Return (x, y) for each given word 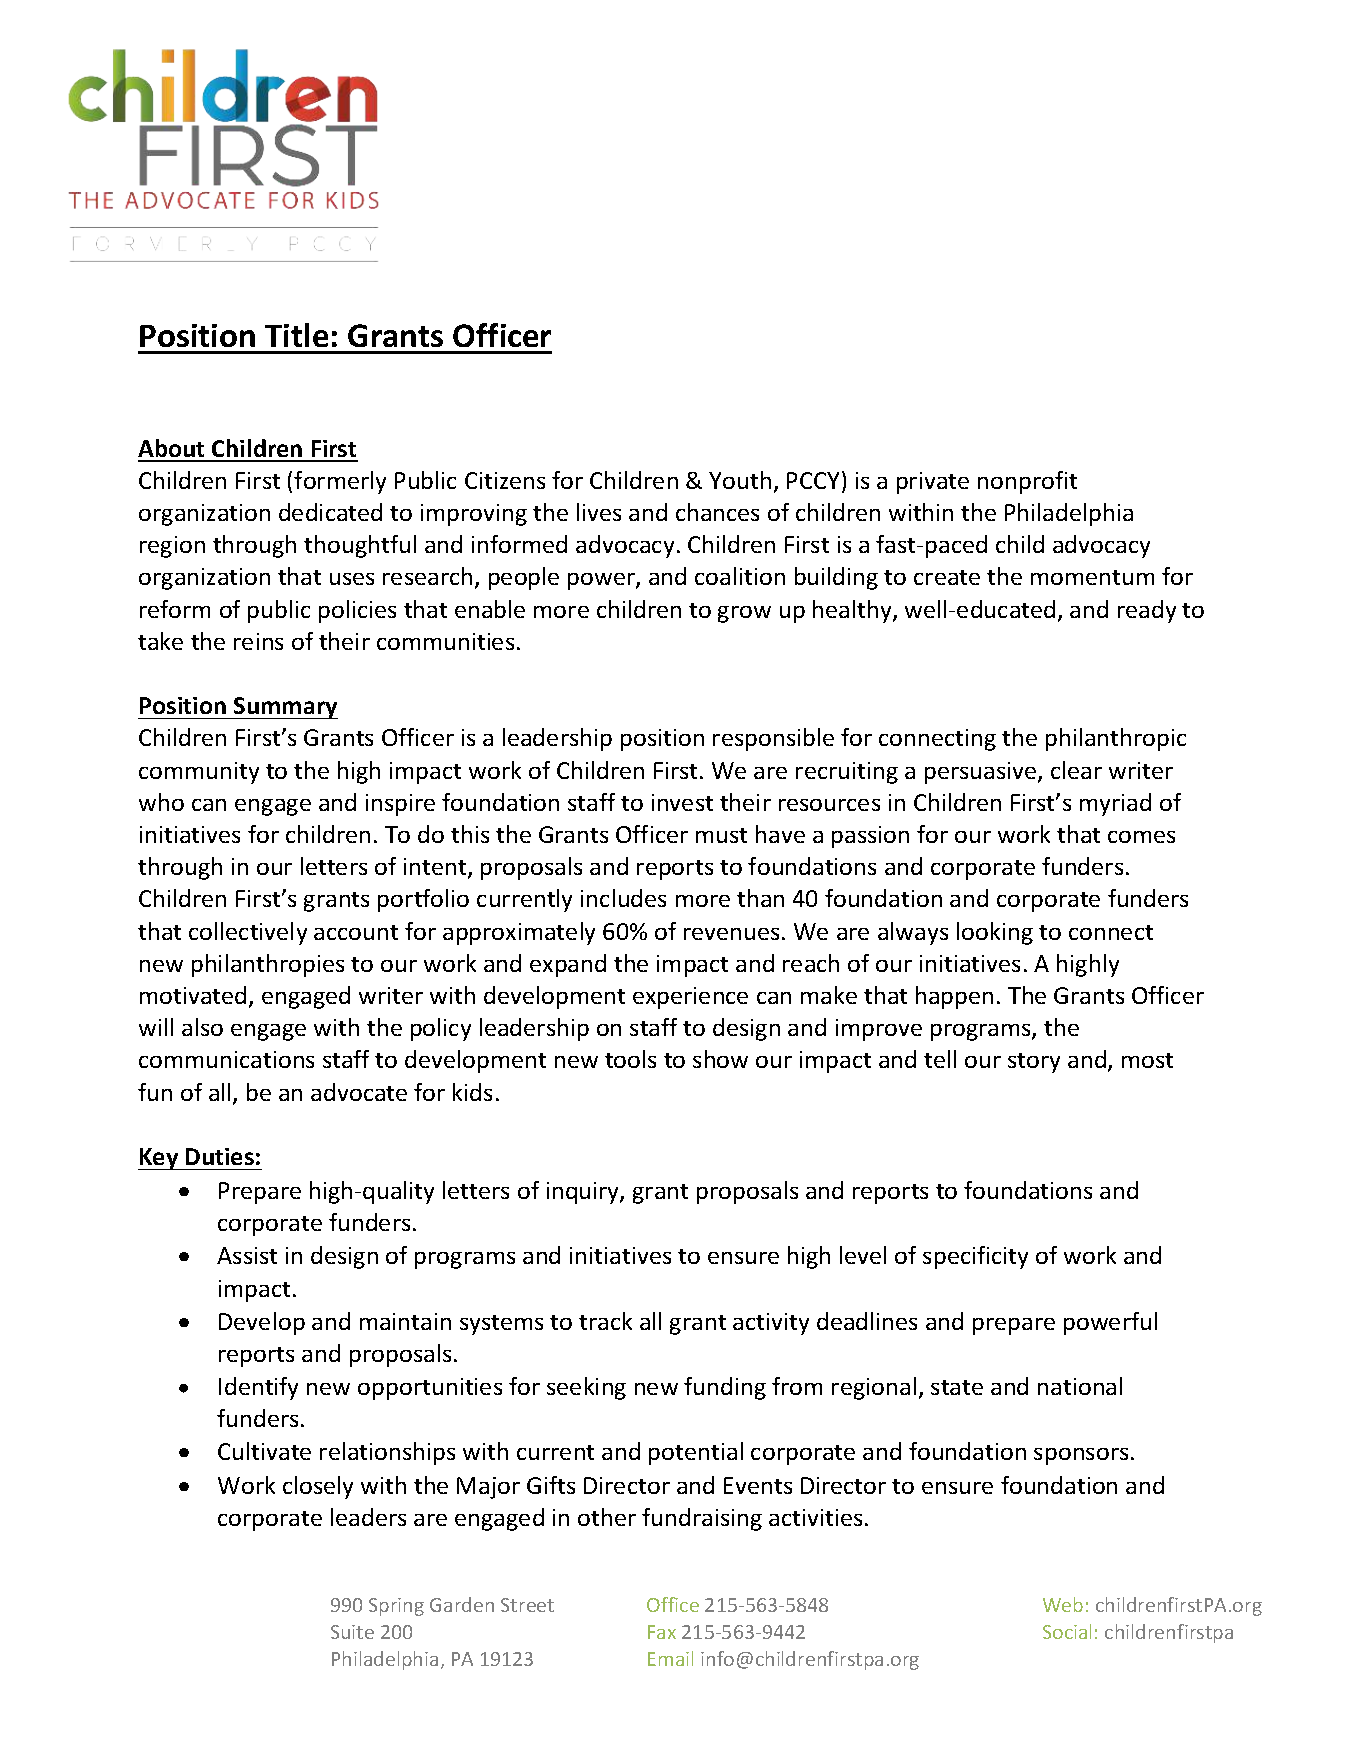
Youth (740, 480)
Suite (352, 1632)
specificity (975, 1257)
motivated (193, 995)
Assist (247, 1255)
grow (744, 614)
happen (954, 997)
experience (690, 998)
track (605, 1321)
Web (1063, 1604)
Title (296, 335)
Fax (662, 1632)
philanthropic (1116, 739)
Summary (285, 708)
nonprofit (1027, 482)
